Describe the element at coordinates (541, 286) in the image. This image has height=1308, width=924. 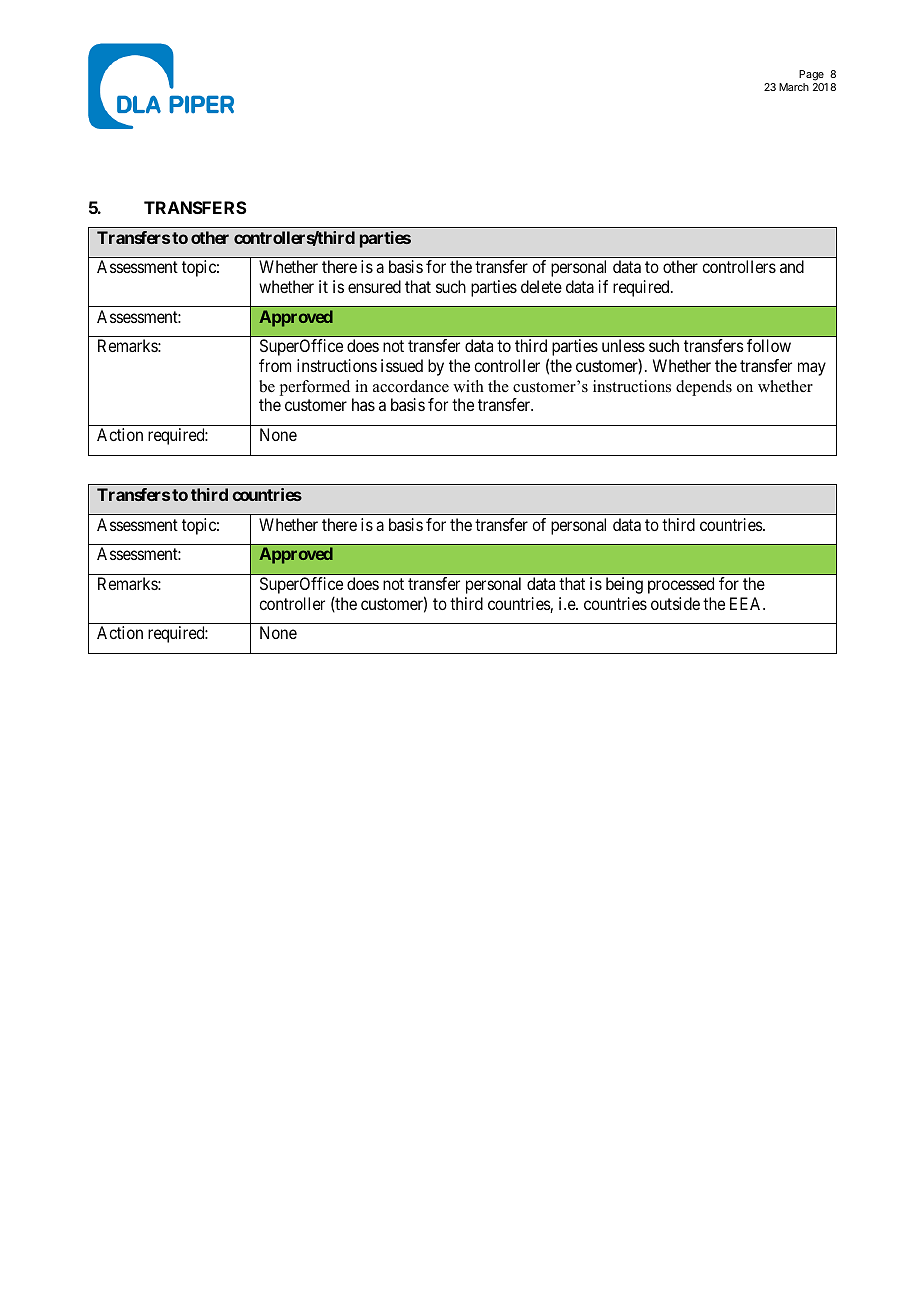
I see `delete` at that location.
